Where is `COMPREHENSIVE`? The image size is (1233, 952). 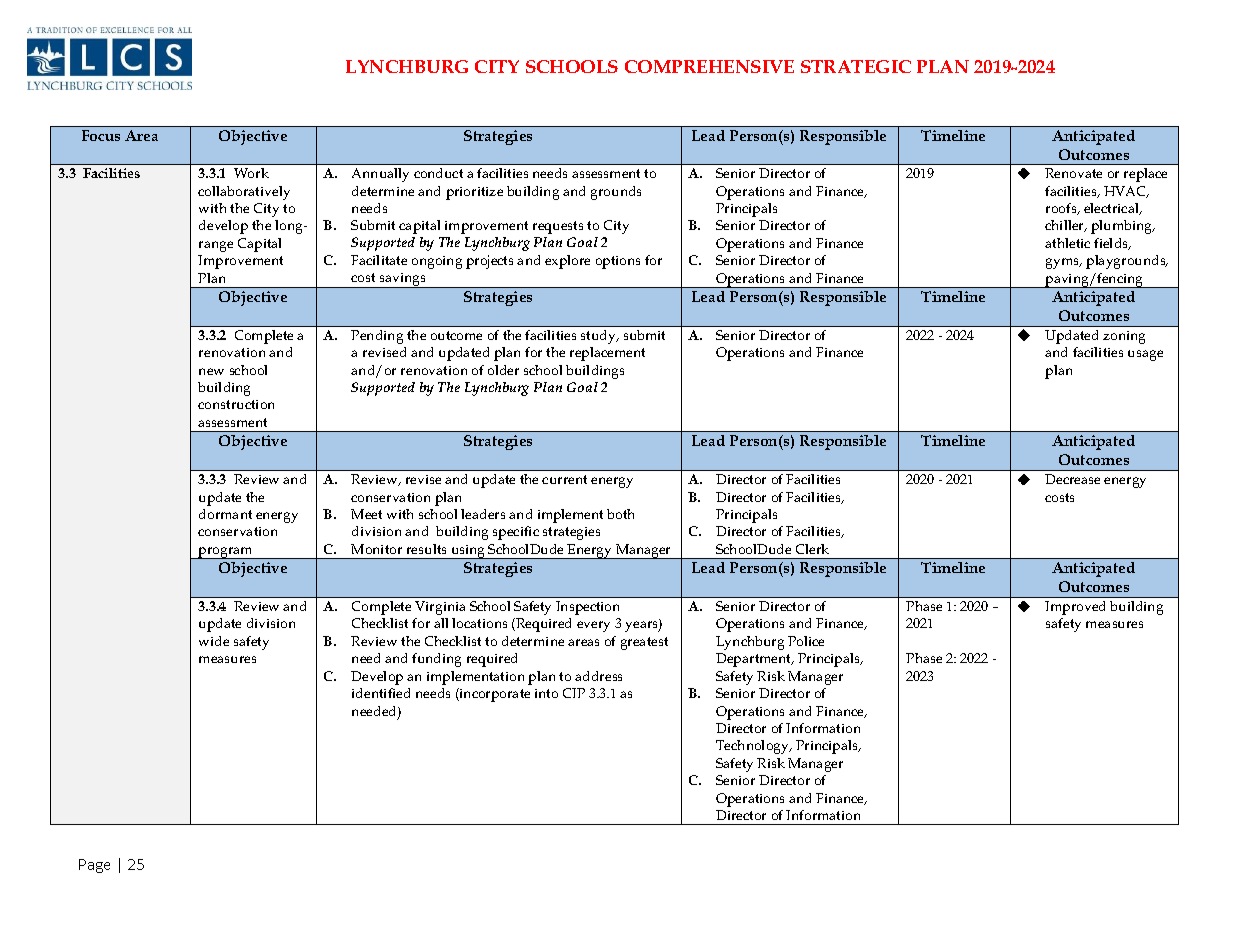
COMPREHENSIVE is located at coordinates (709, 66).
